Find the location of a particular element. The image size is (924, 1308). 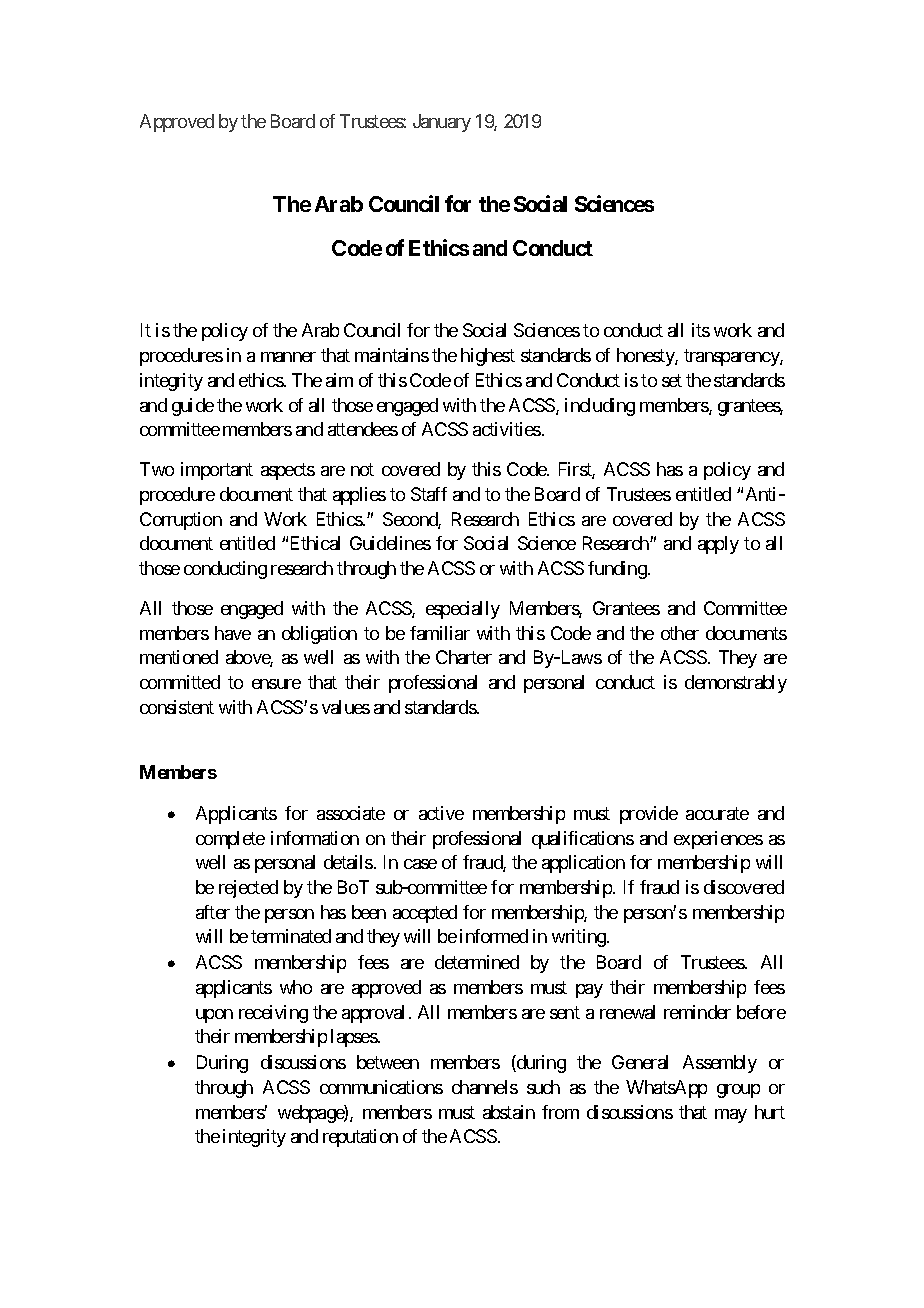

accurate is located at coordinates (717, 813).
